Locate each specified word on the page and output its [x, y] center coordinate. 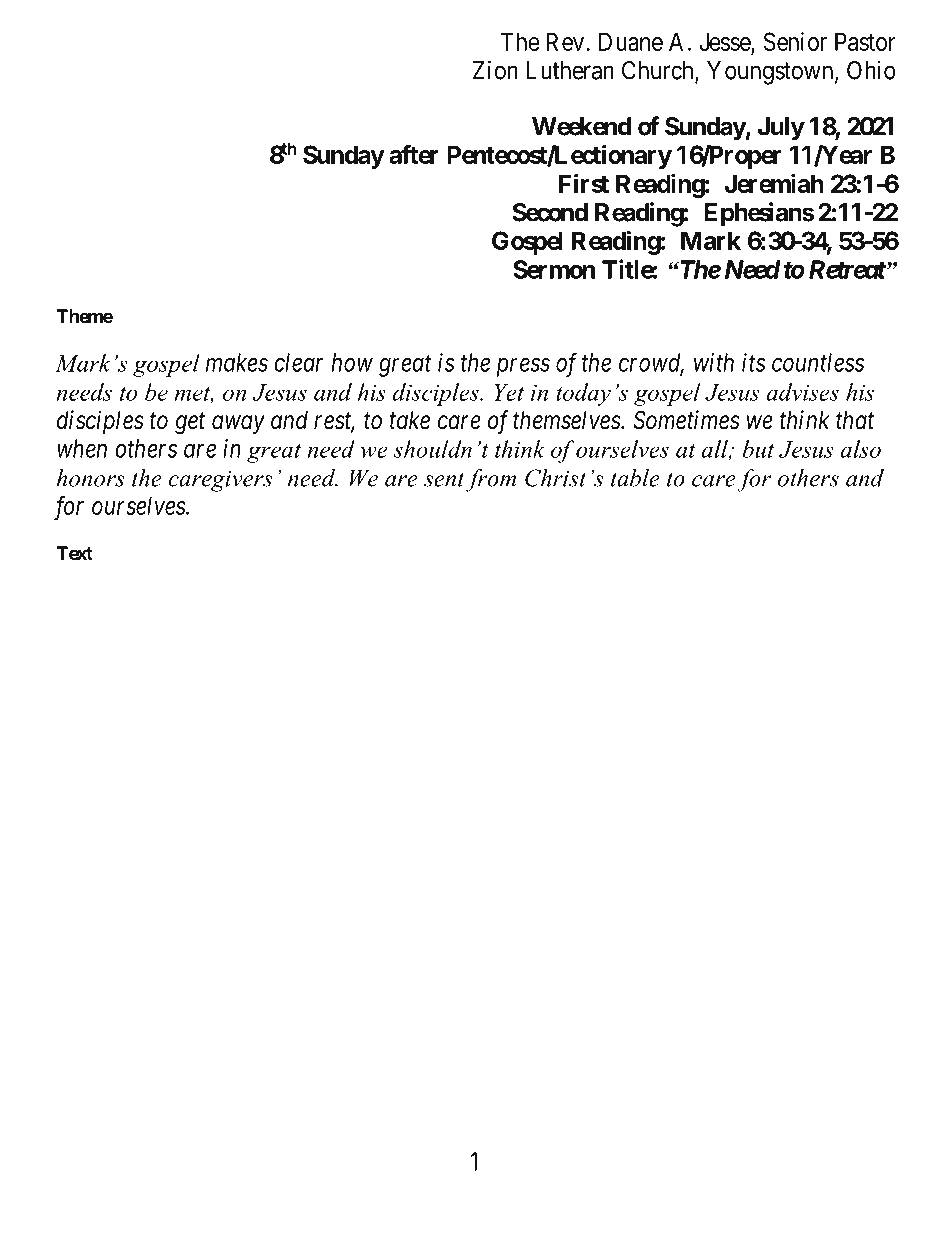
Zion [495, 70]
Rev [565, 41]
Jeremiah [774, 183]
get [190, 424]
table [635, 478]
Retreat [847, 269]
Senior [795, 41]
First [584, 183]
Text [74, 553]
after [414, 154]
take [410, 420]
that [855, 420]
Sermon [554, 269]
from [491, 480]
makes [237, 362]
